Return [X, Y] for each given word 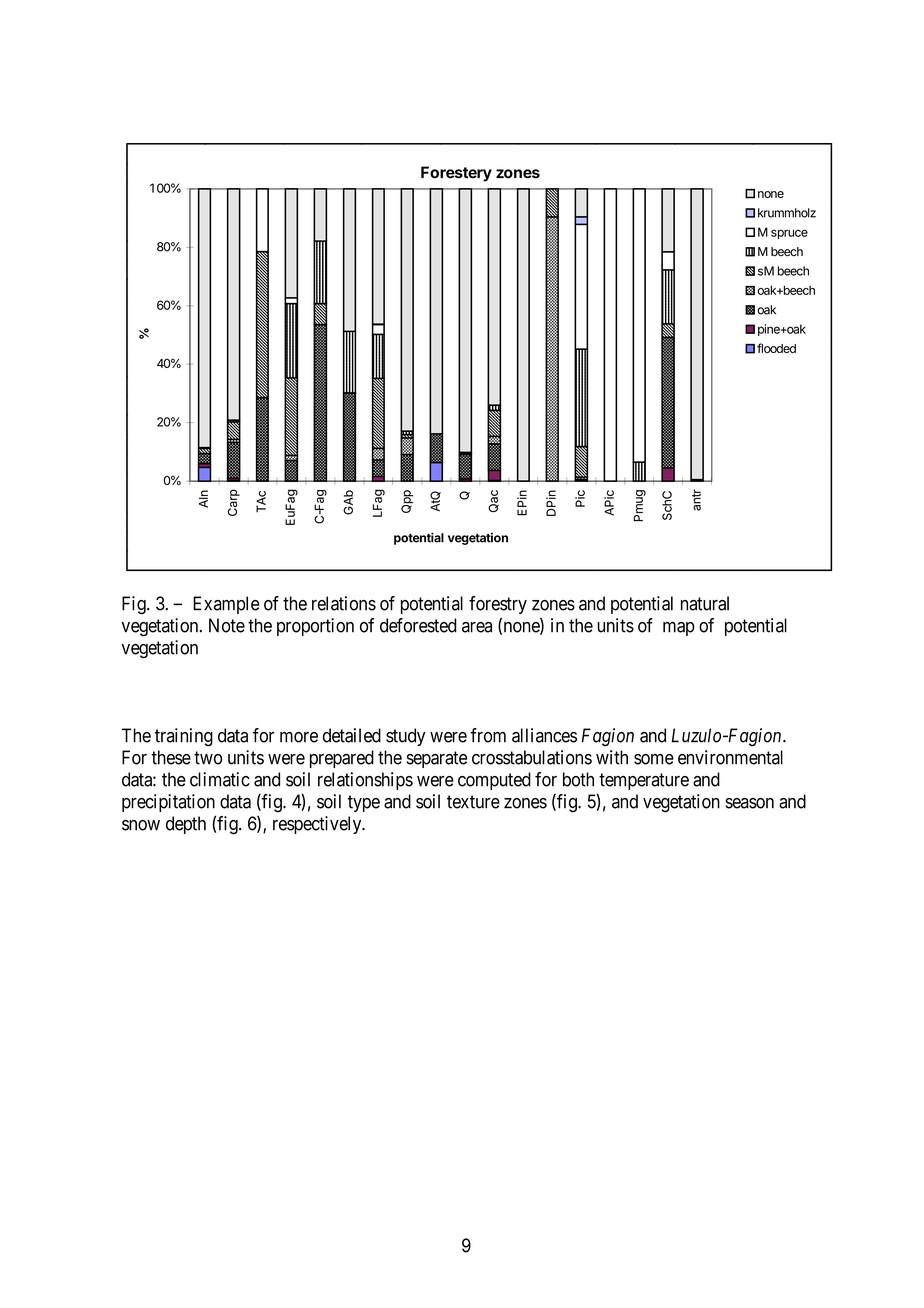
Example [226, 605]
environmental [730, 757]
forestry [498, 605]
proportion [315, 627]
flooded [776, 348]
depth [186, 825]
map [679, 629]
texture [473, 802]
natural [705, 603]
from [488, 735]
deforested [418, 625]
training [184, 737]
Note [227, 625]
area [477, 627]
